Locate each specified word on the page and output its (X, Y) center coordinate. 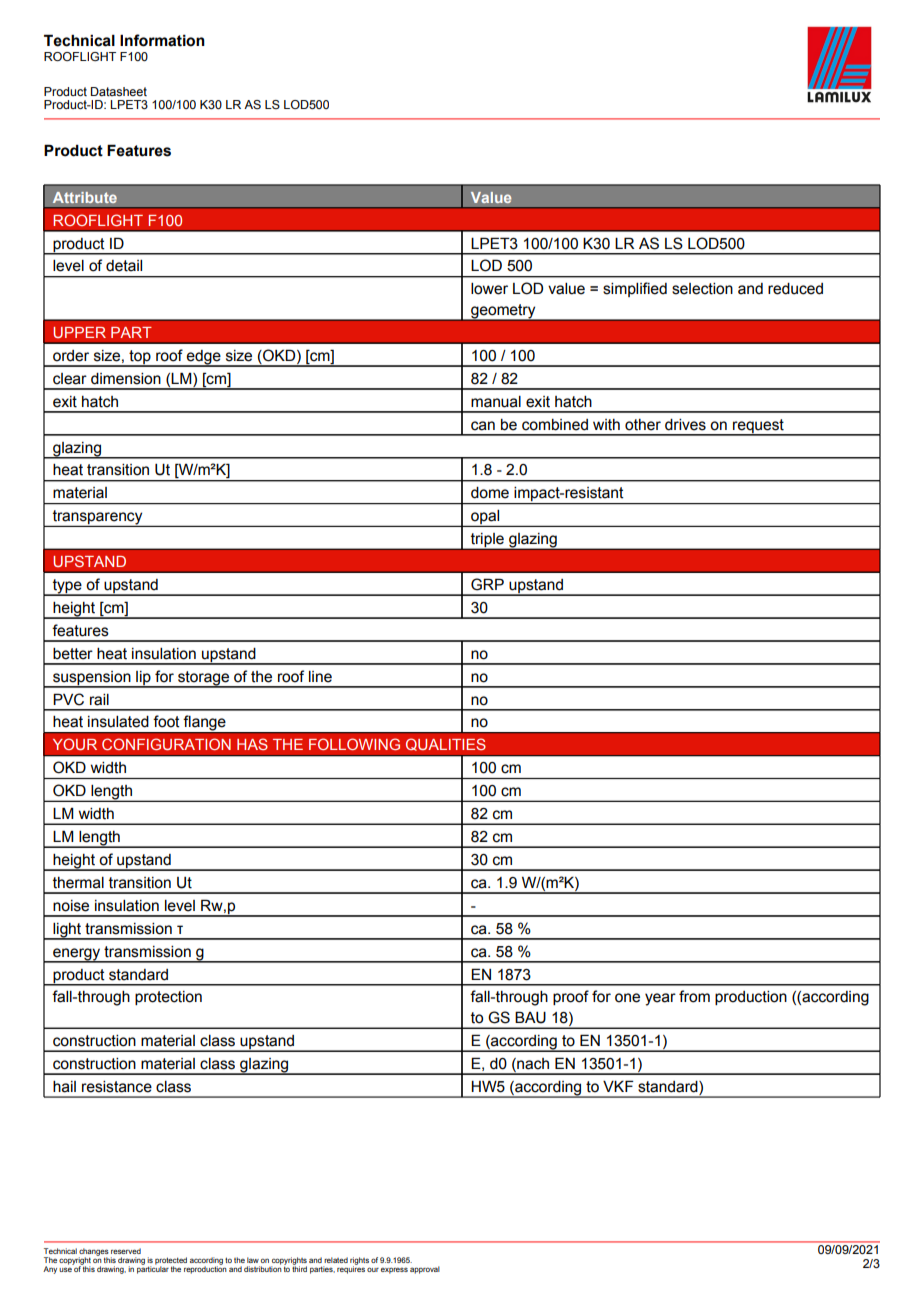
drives (685, 425)
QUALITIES (446, 744)
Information (162, 40)
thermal (78, 883)
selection (702, 289)
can (483, 426)
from (694, 996)
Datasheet (119, 91)
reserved (126, 1251)
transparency (98, 518)
